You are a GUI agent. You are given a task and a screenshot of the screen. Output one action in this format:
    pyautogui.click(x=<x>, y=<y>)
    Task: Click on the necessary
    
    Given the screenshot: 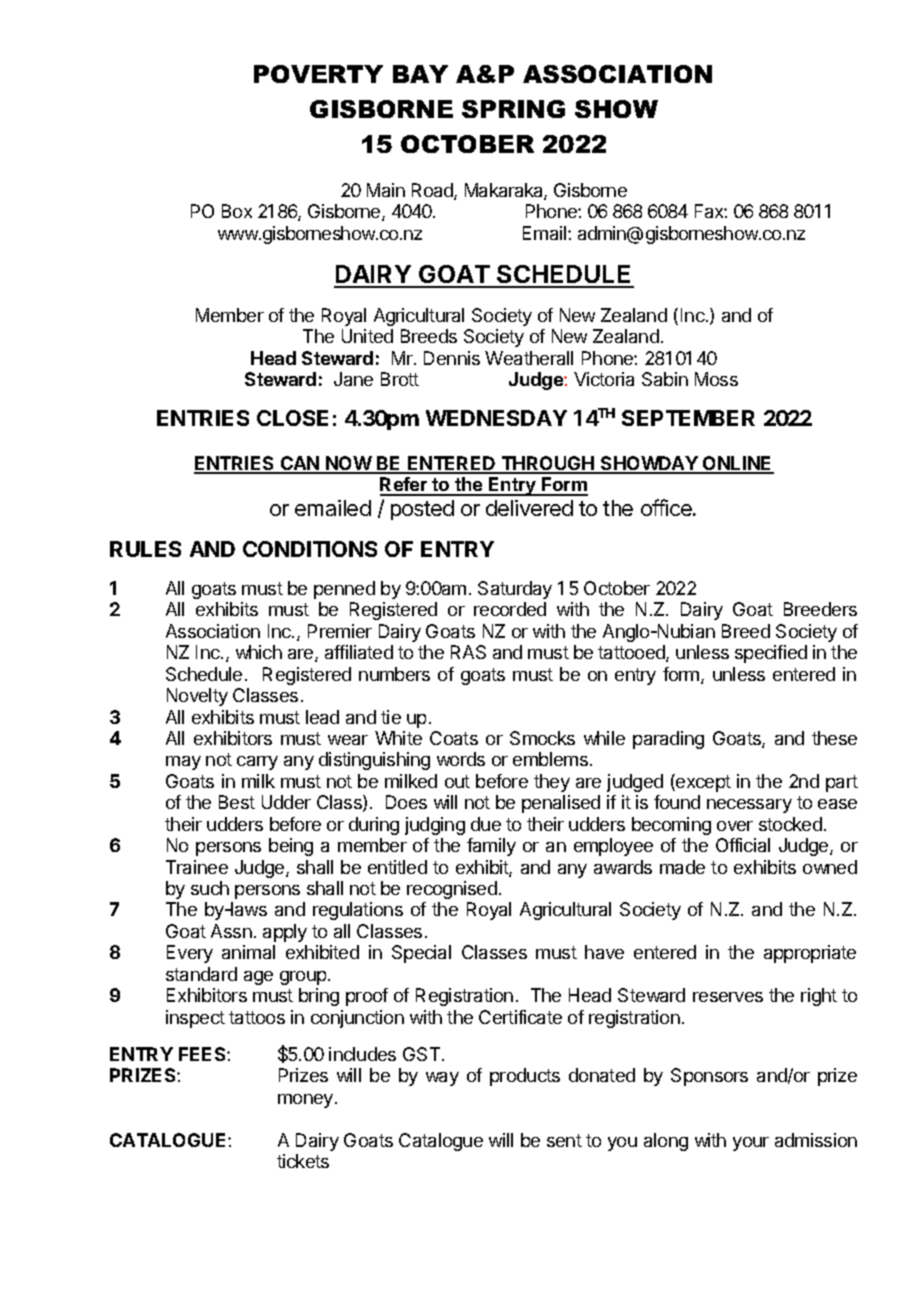 What is the action you would take?
    pyautogui.click(x=749, y=806)
